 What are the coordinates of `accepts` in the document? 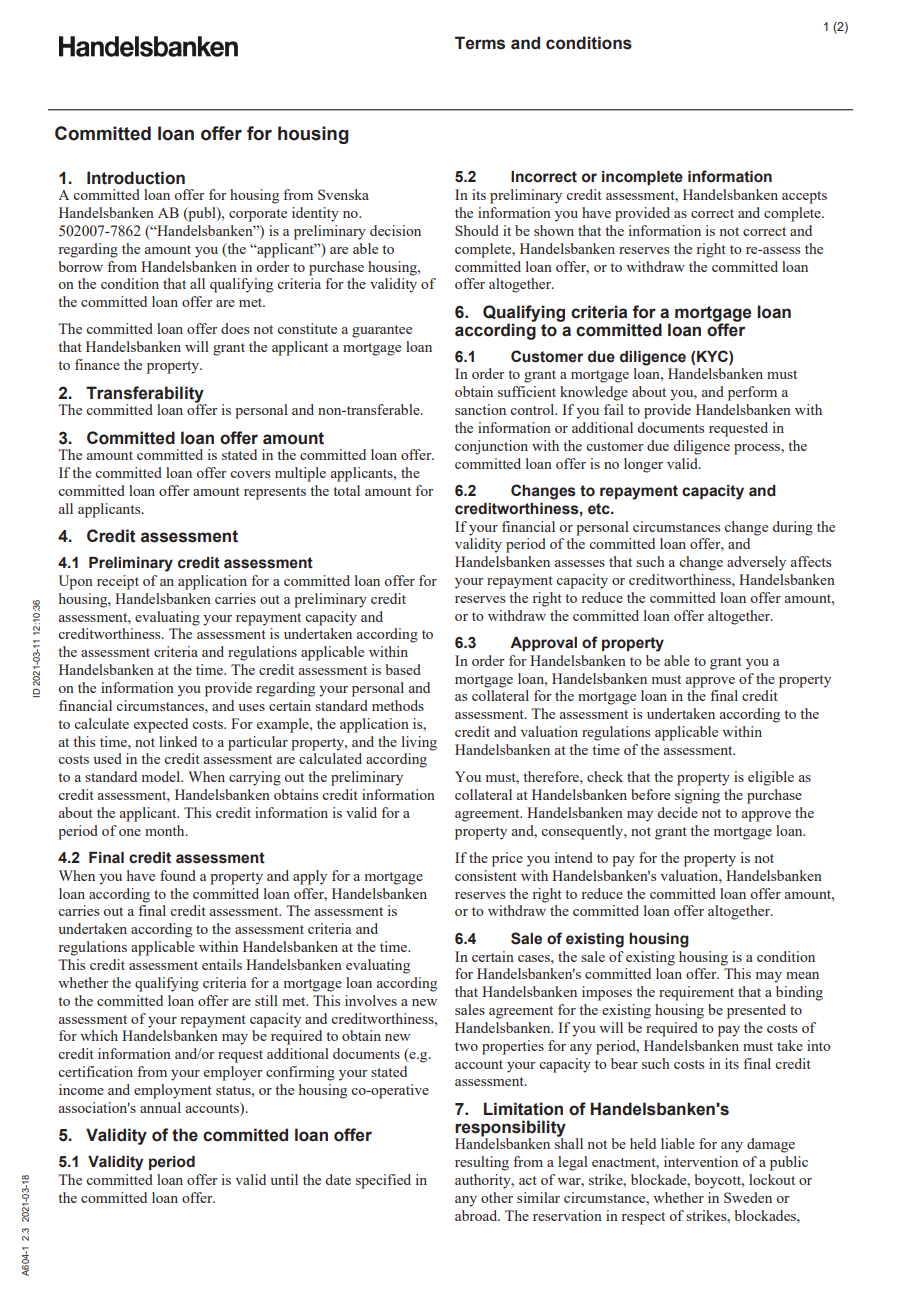 It's located at (804, 197).
